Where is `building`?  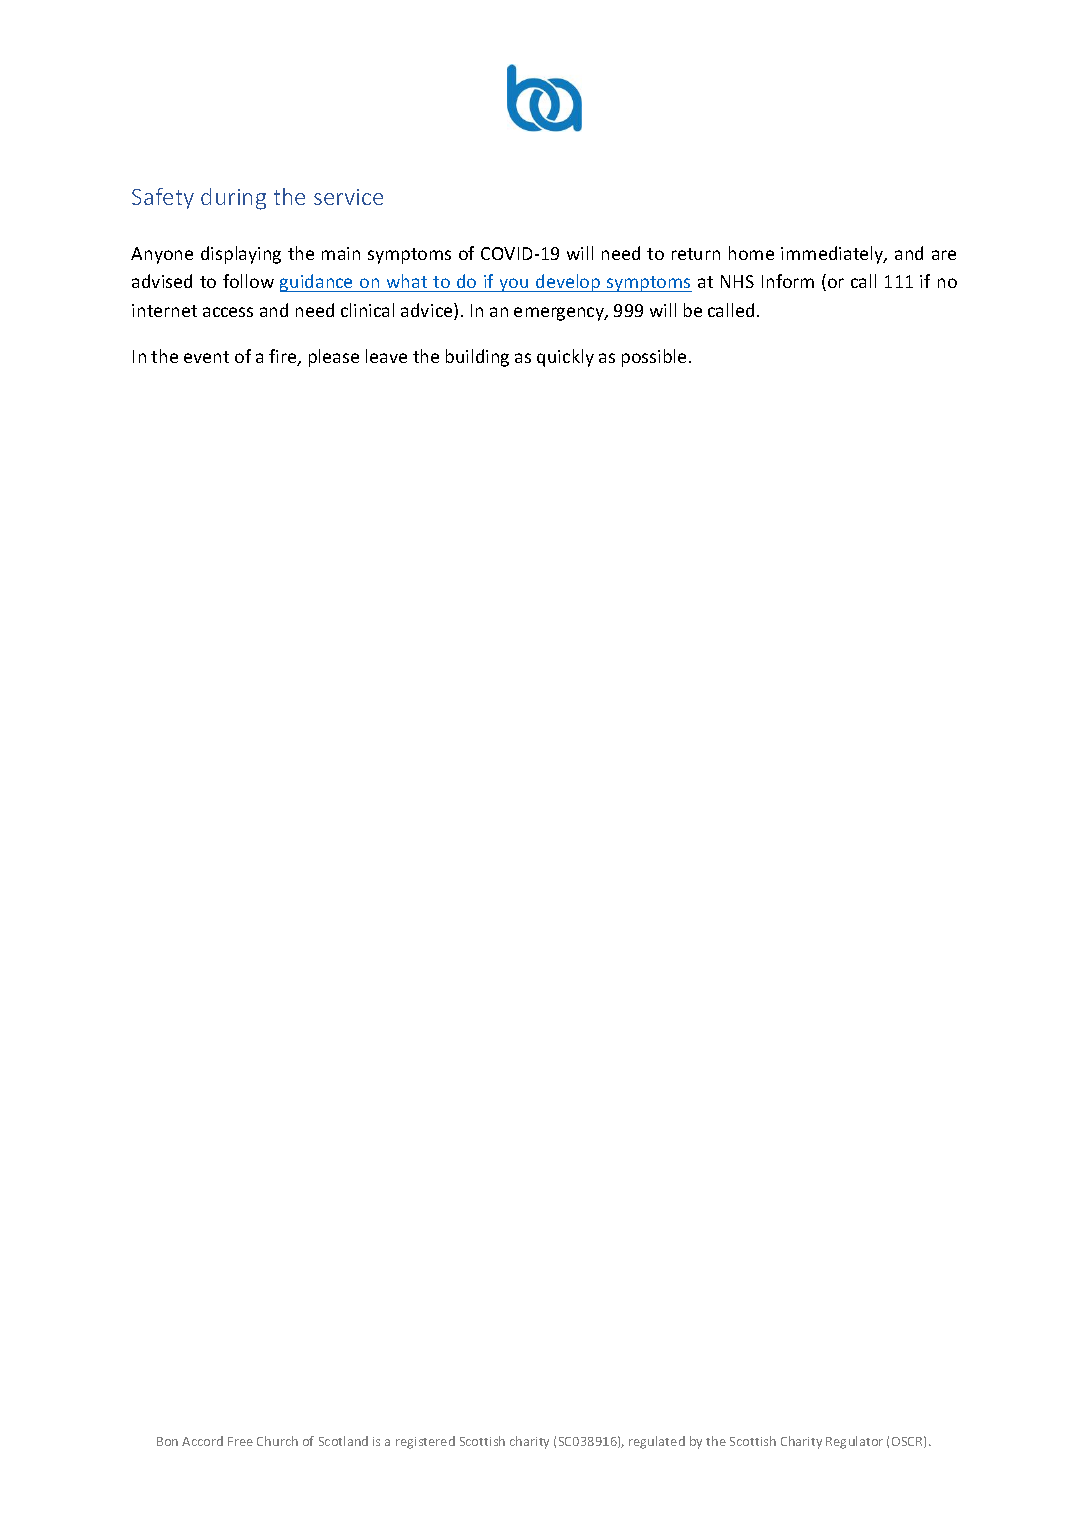 building is located at coordinates (477, 358).
